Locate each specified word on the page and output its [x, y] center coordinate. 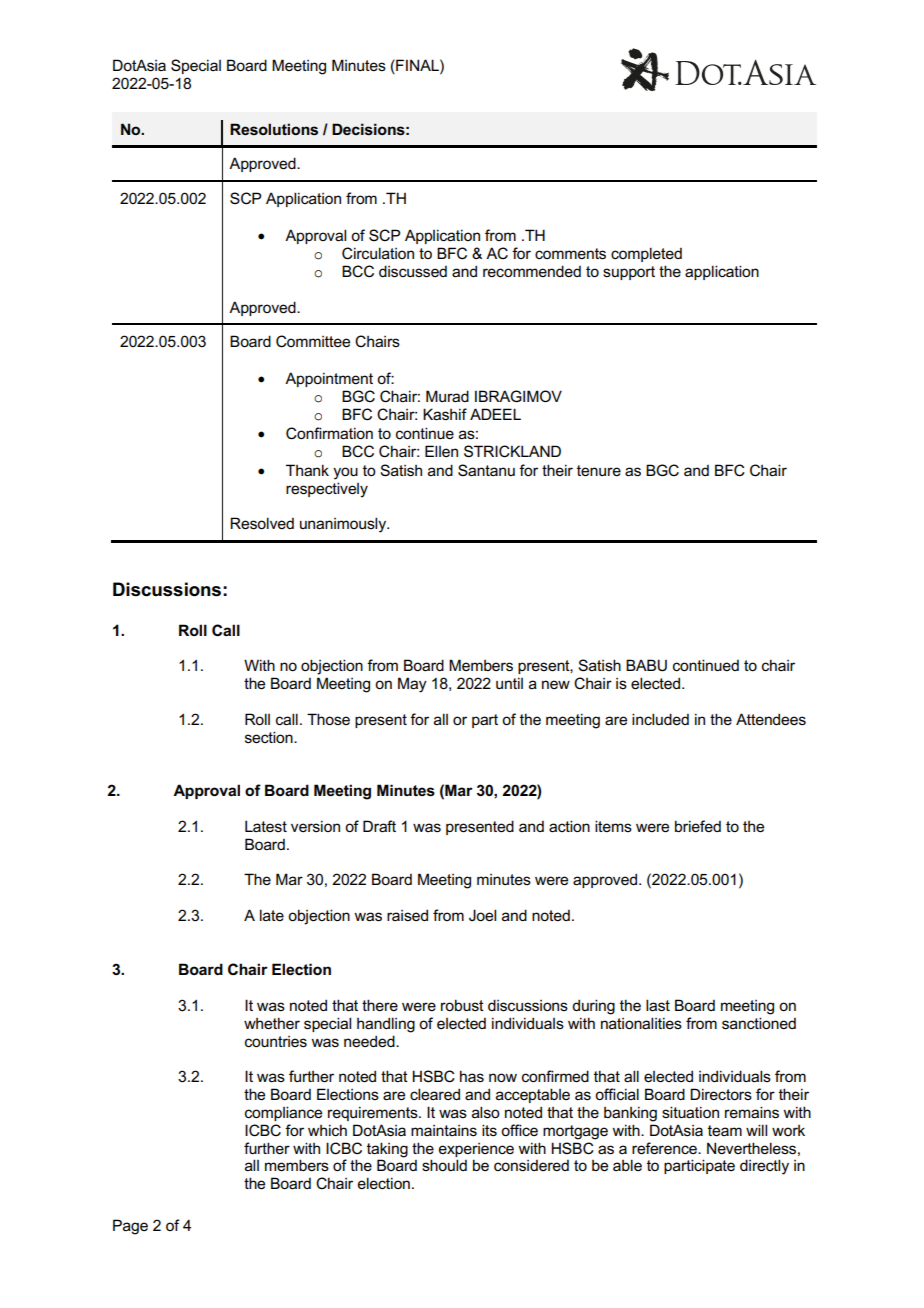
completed [646, 254]
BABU [646, 665]
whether [272, 1023]
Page [130, 1227]
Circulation [378, 253]
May [412, 685]
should [444, 1165]
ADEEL [495, 414]
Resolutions [274, 129]
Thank [307, 470]
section [270, 737]
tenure [599, 471]
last [658, 1005]
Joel [482, 915]
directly [764, 1167]
